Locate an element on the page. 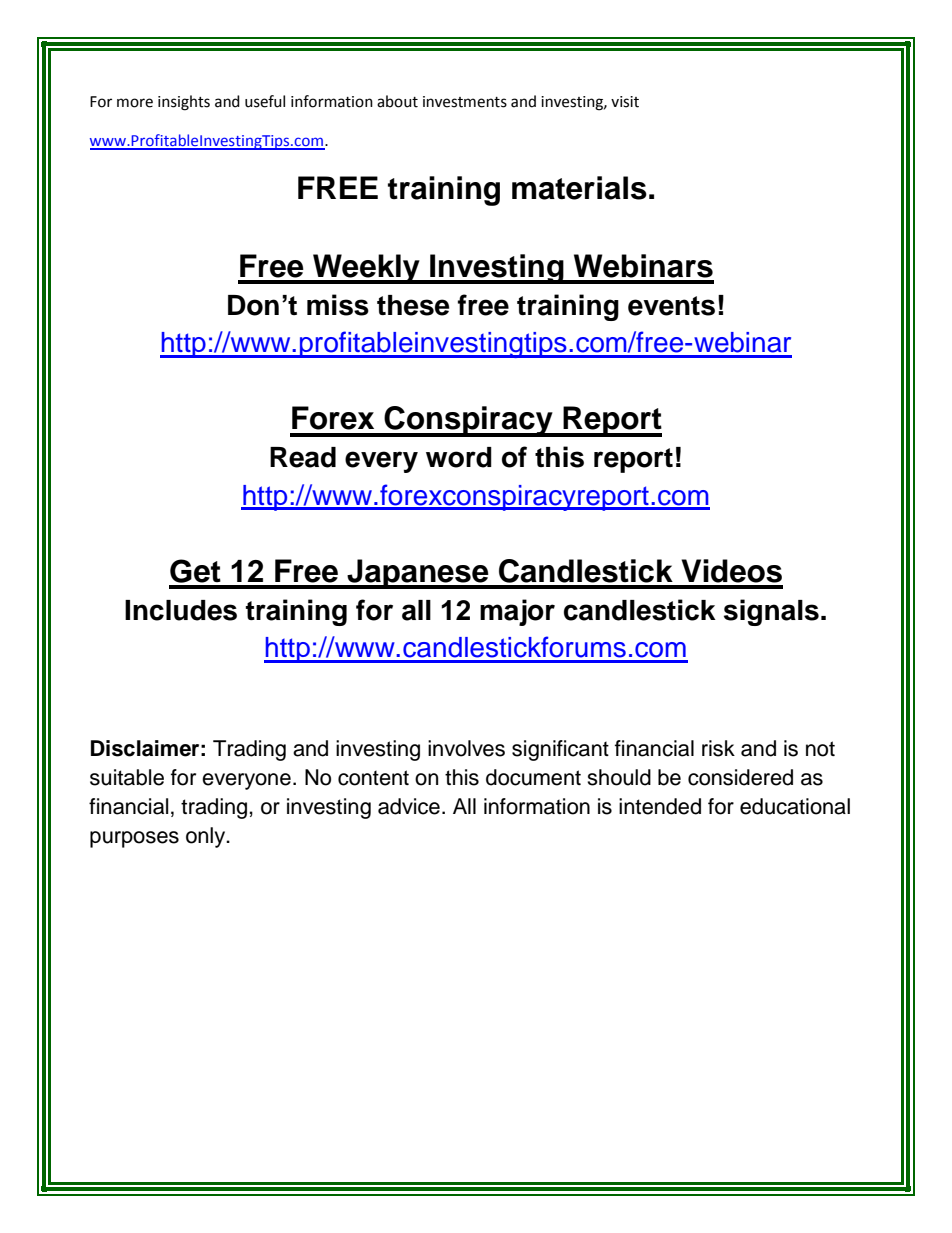  Read is located at coordinates (303, 457).
